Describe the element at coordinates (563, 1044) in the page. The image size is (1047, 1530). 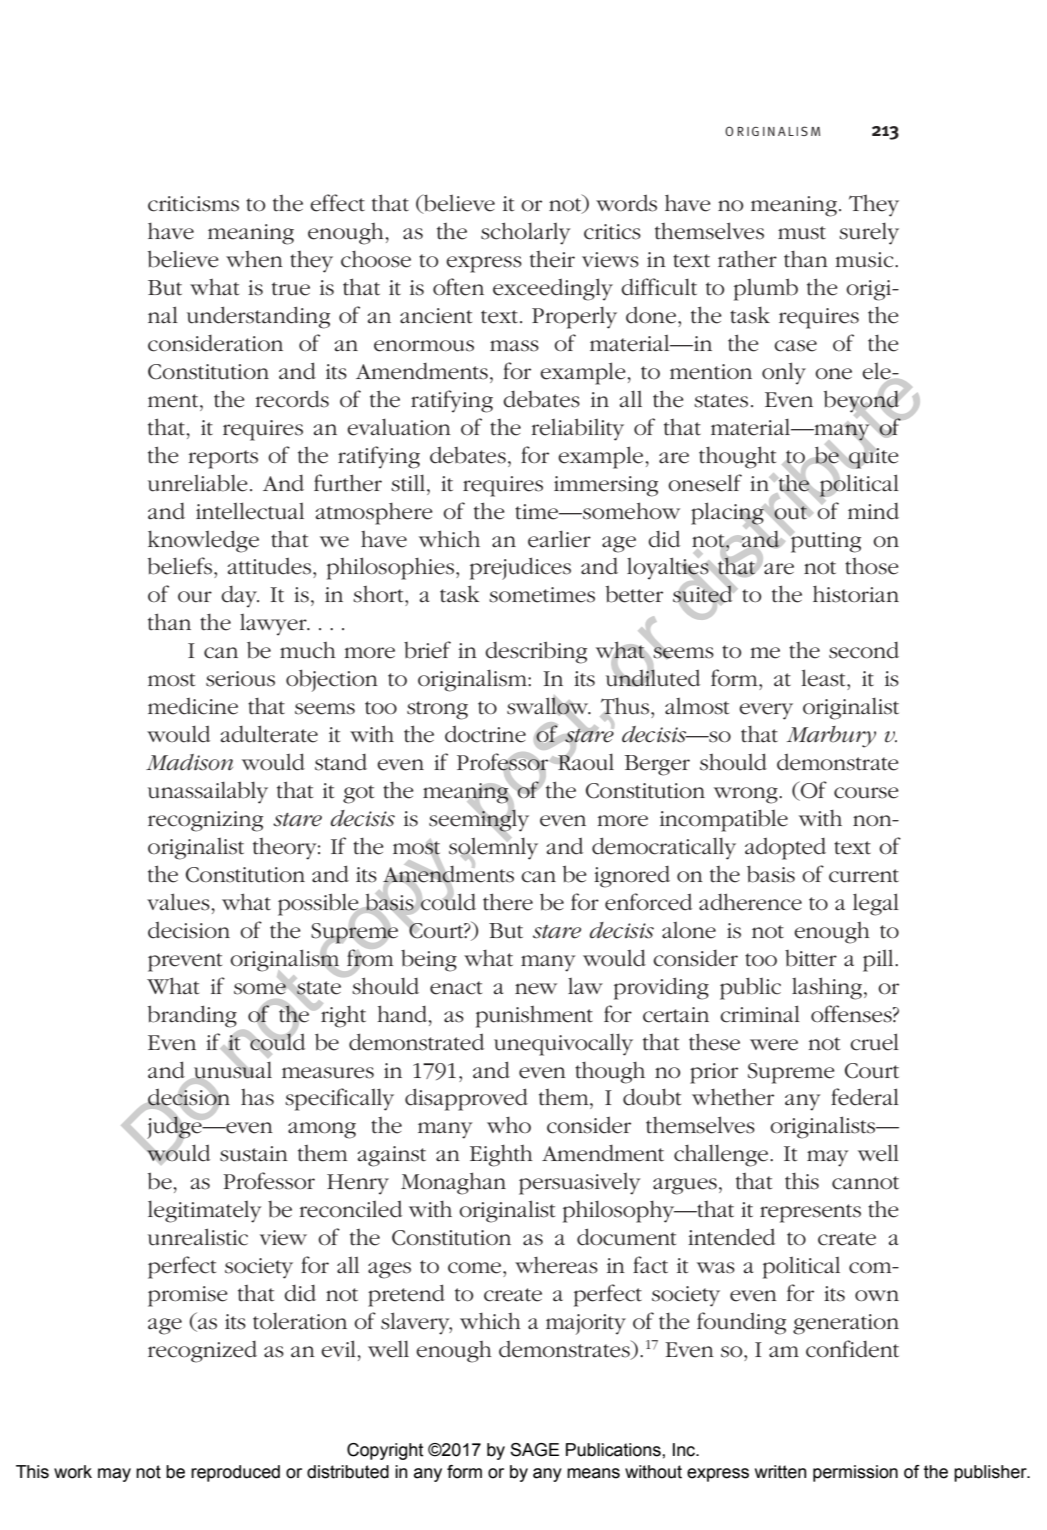
I see `unequivocally` at that location.
